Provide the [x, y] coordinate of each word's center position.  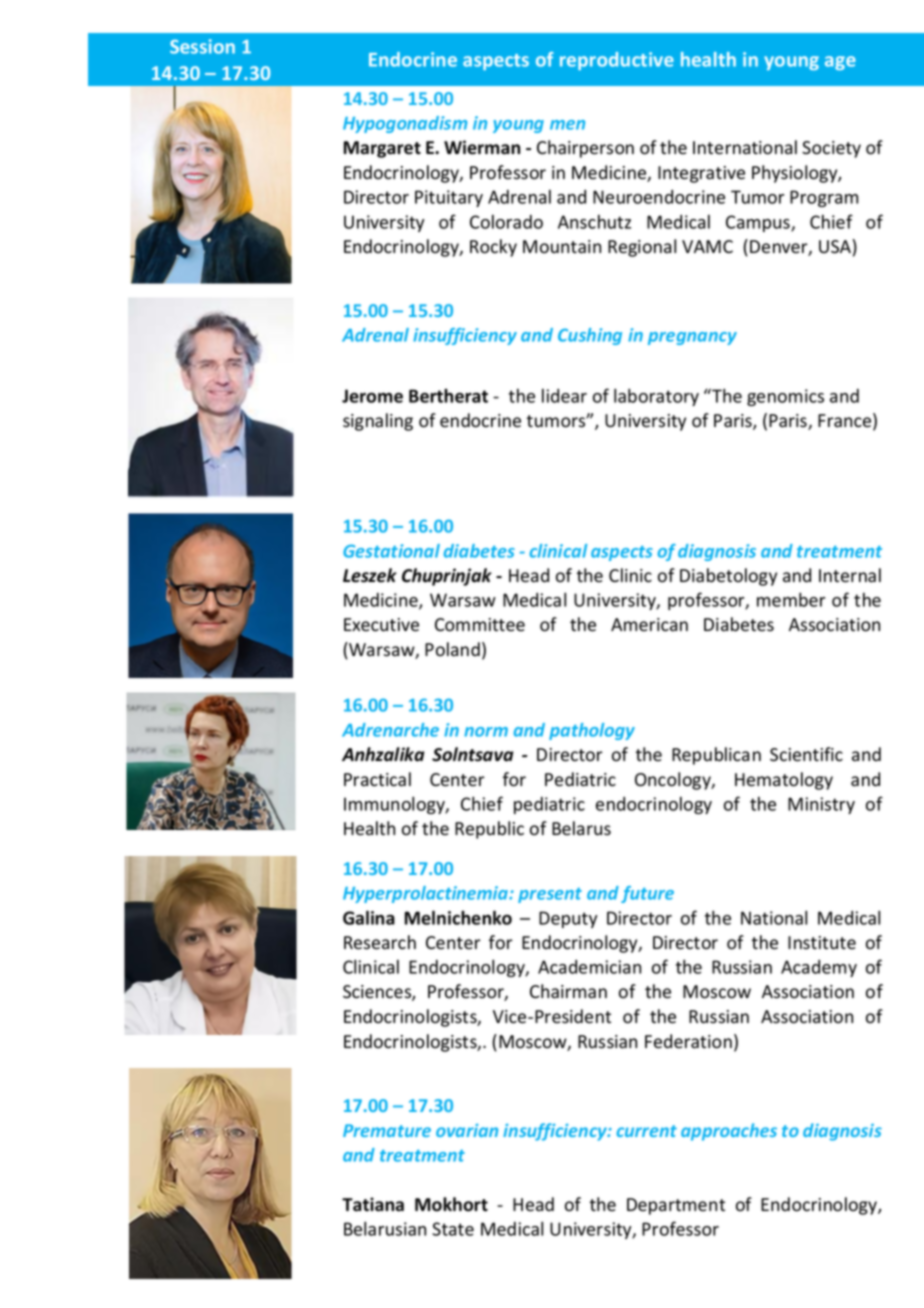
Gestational [391, 551]
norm [486, 732]
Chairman [568, 991]
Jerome [372, 396]
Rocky [493, 248]
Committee [480, 625]
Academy [819, 968]
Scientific [806, 754]
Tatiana [373, 1204]
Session [202, 46]
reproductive [617, 61]
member [791, 599]
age [840, 63]
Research [380, 942]
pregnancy [692, 338]
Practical [377, 779]
